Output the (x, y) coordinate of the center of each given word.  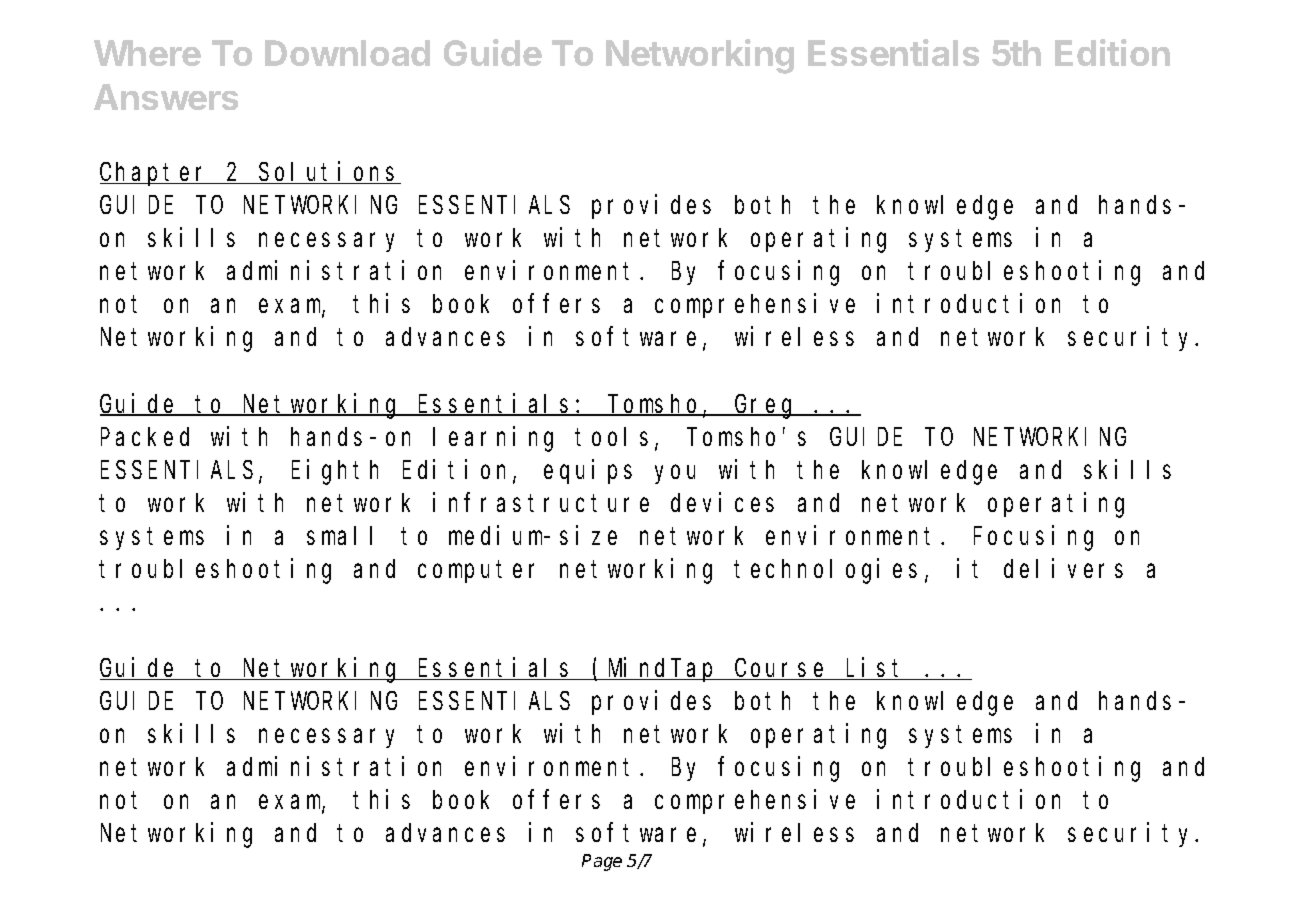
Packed (145, 436)
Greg (766, 407)
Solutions (329, 173)
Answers (166, 97)
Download (347, 53)
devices (722, 502)
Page (602, 862)
